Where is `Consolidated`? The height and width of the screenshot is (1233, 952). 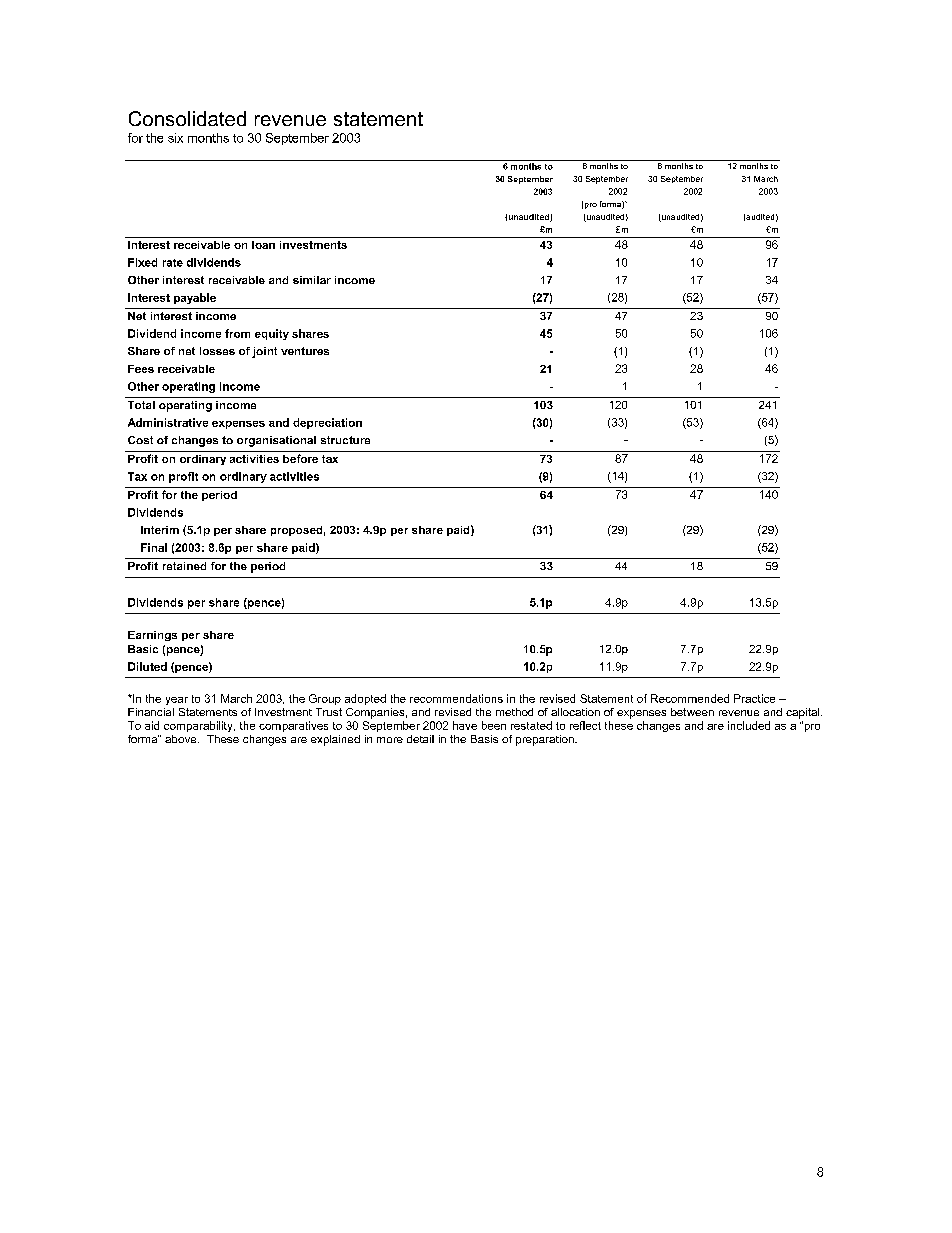 Consolidated is located at coordinates (187, 118).
